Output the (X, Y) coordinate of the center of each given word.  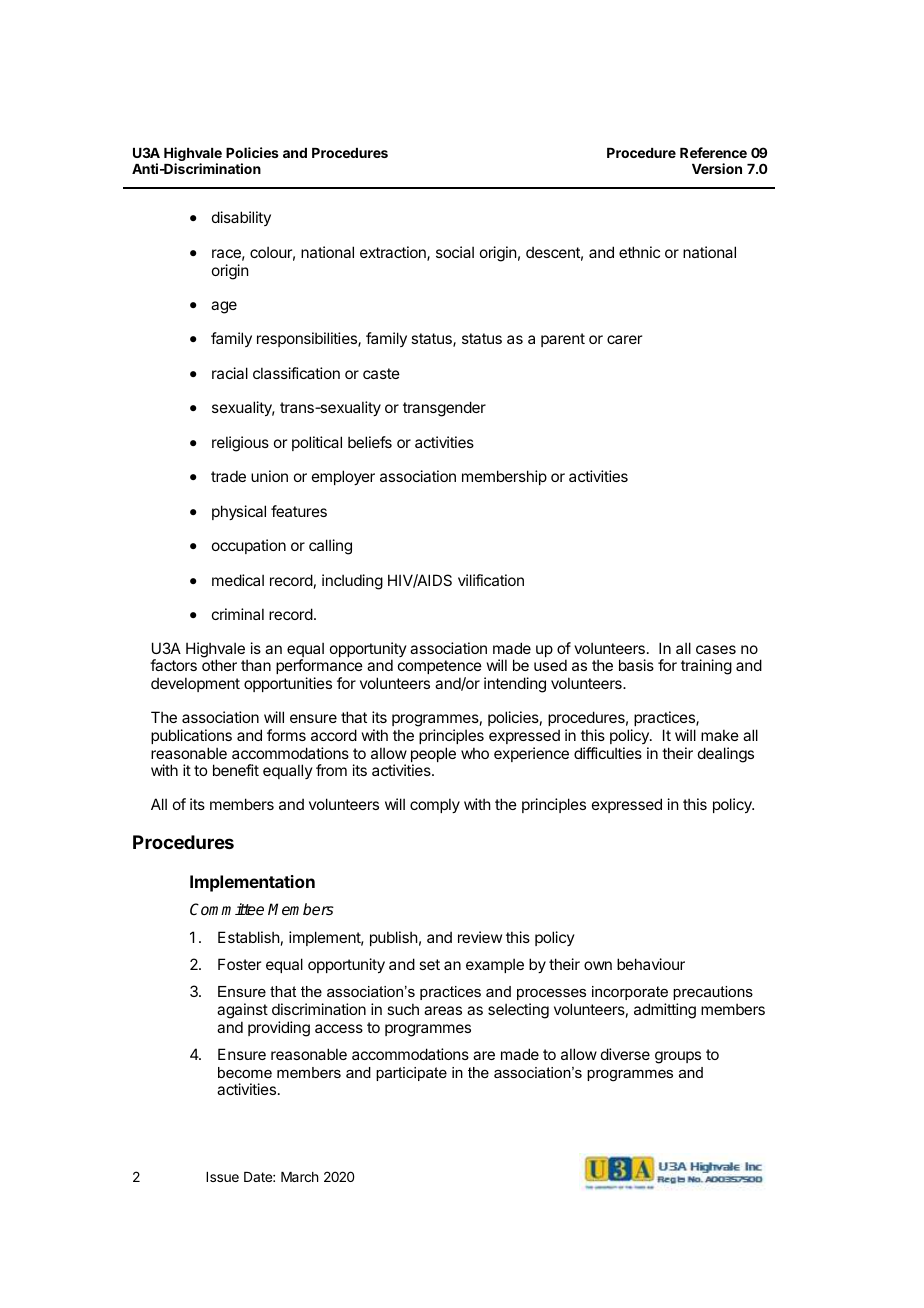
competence (440, 669)
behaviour (651, 964)
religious (240, 444)
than (256, 665)
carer (624, 339)
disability (241, 218)
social (455, 252)
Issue (222, 1177)
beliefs (370, 442)
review (480, 937)
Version (717, 168)
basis (636, 665)
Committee (227, 909)
